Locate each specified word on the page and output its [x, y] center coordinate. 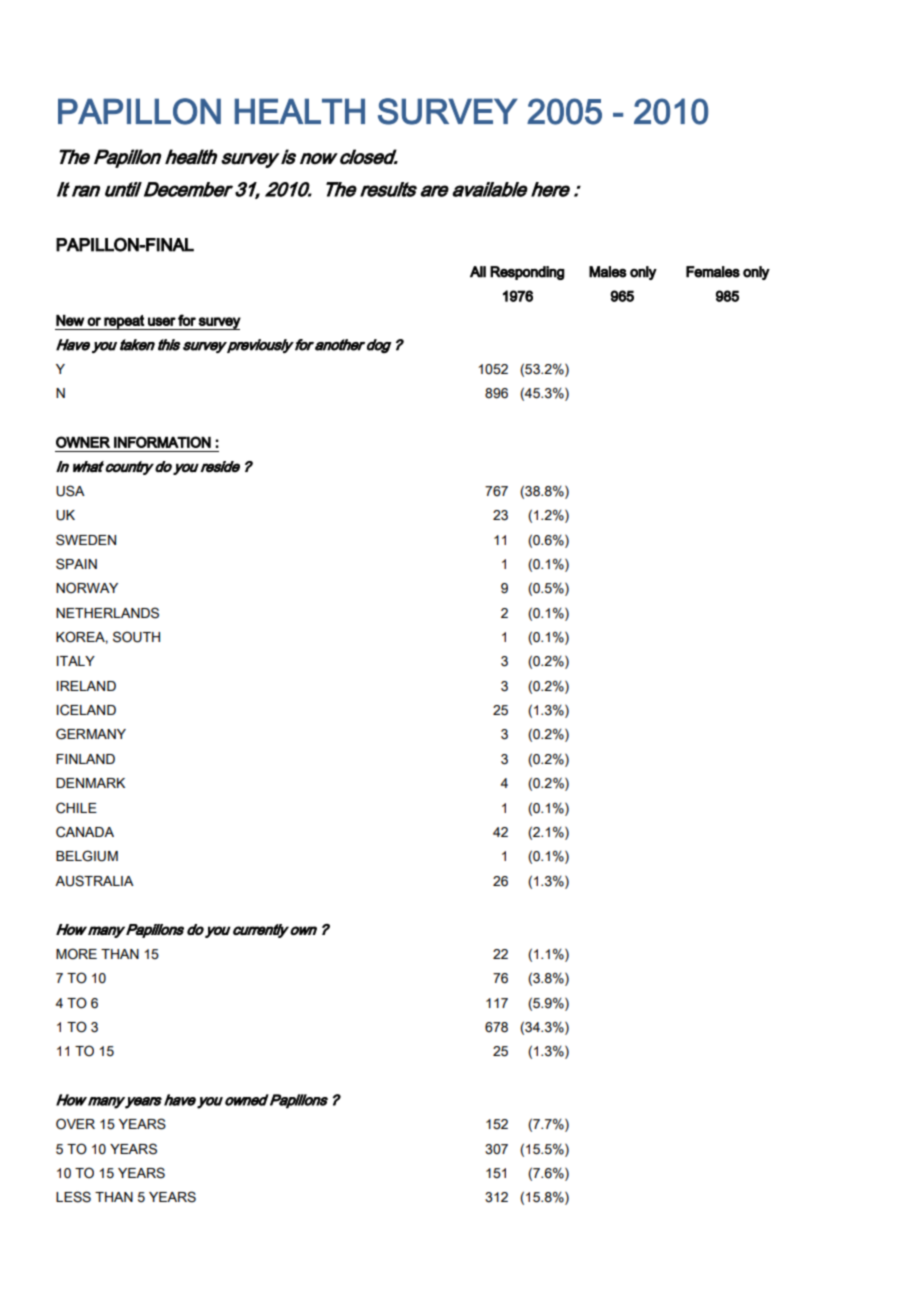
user [162, 321]
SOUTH [136, 637]
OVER [75, 1124]
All [478, 272]
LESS [73, 1197]
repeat [124, 322]
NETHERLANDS [107, 613]
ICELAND [86, 710]
